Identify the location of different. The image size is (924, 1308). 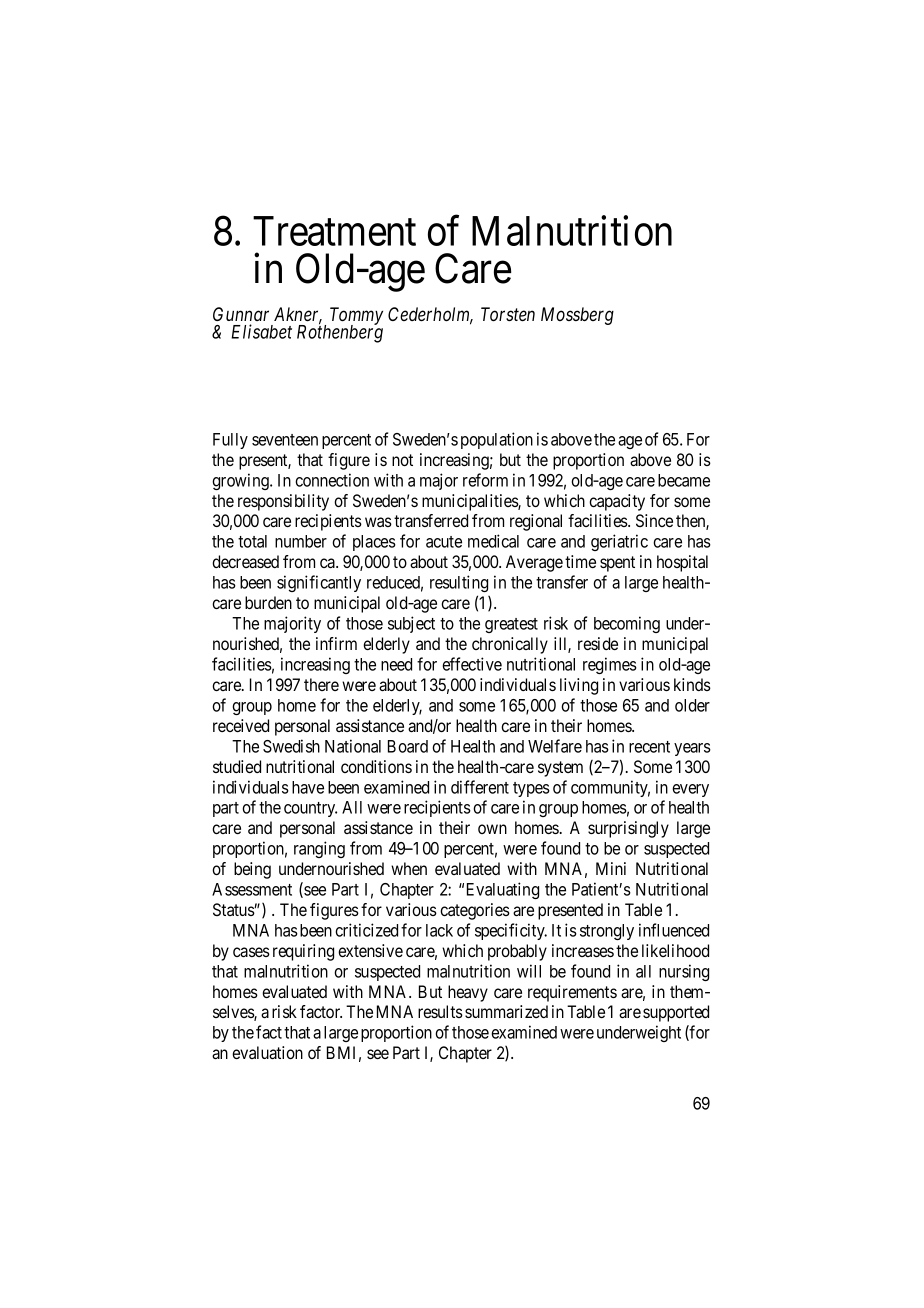
(480, 787).
